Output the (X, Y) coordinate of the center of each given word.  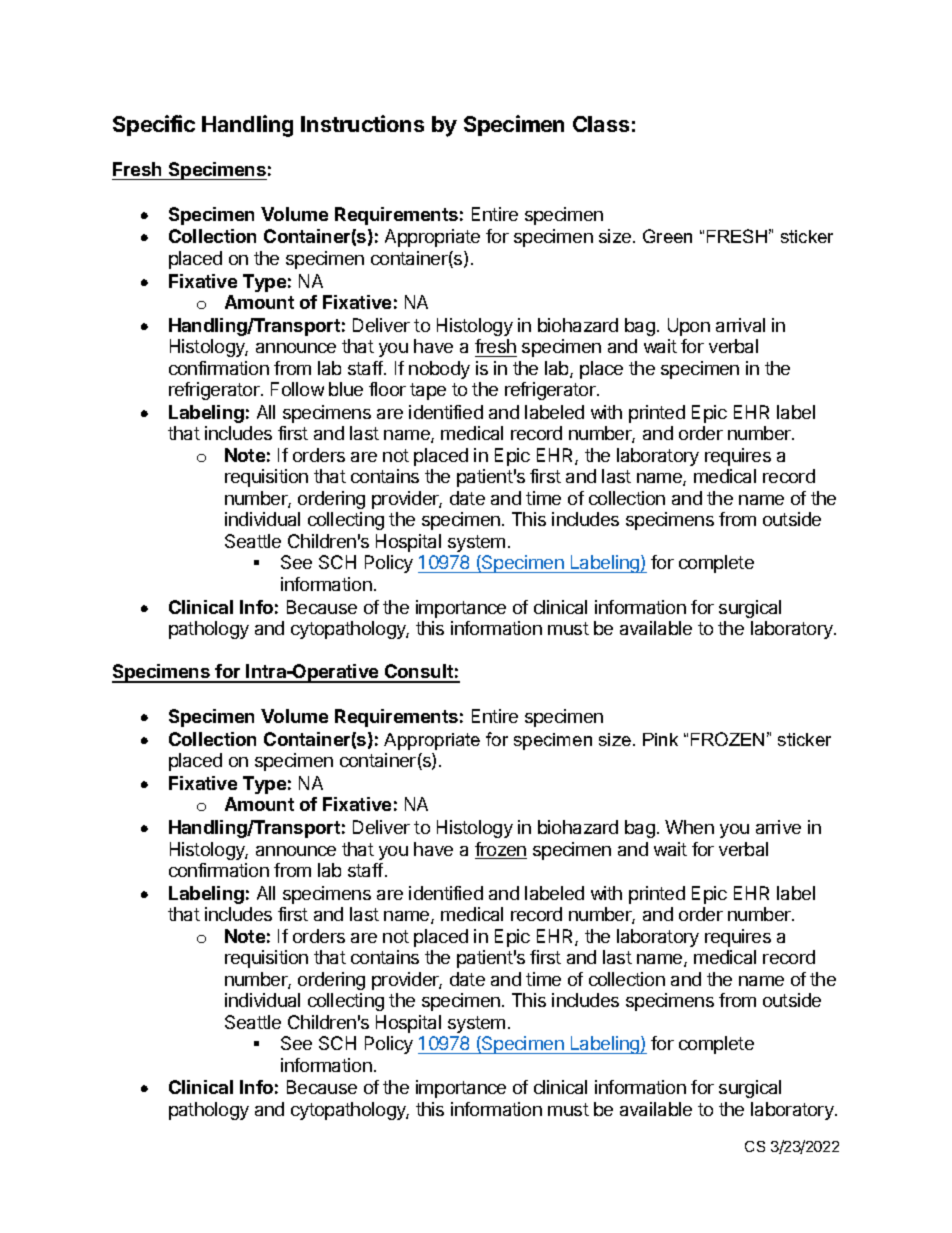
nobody (439, 370)
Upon (689, 327)
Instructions (362, 123)
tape (428, 391)
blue (346, 389)
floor (387, 389)
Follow (297, 389)
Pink (660, 739)
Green (667, 236)
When (689, 827)
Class (601, 124)
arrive (778, 827)
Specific (154, 125)
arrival (740, 325)
